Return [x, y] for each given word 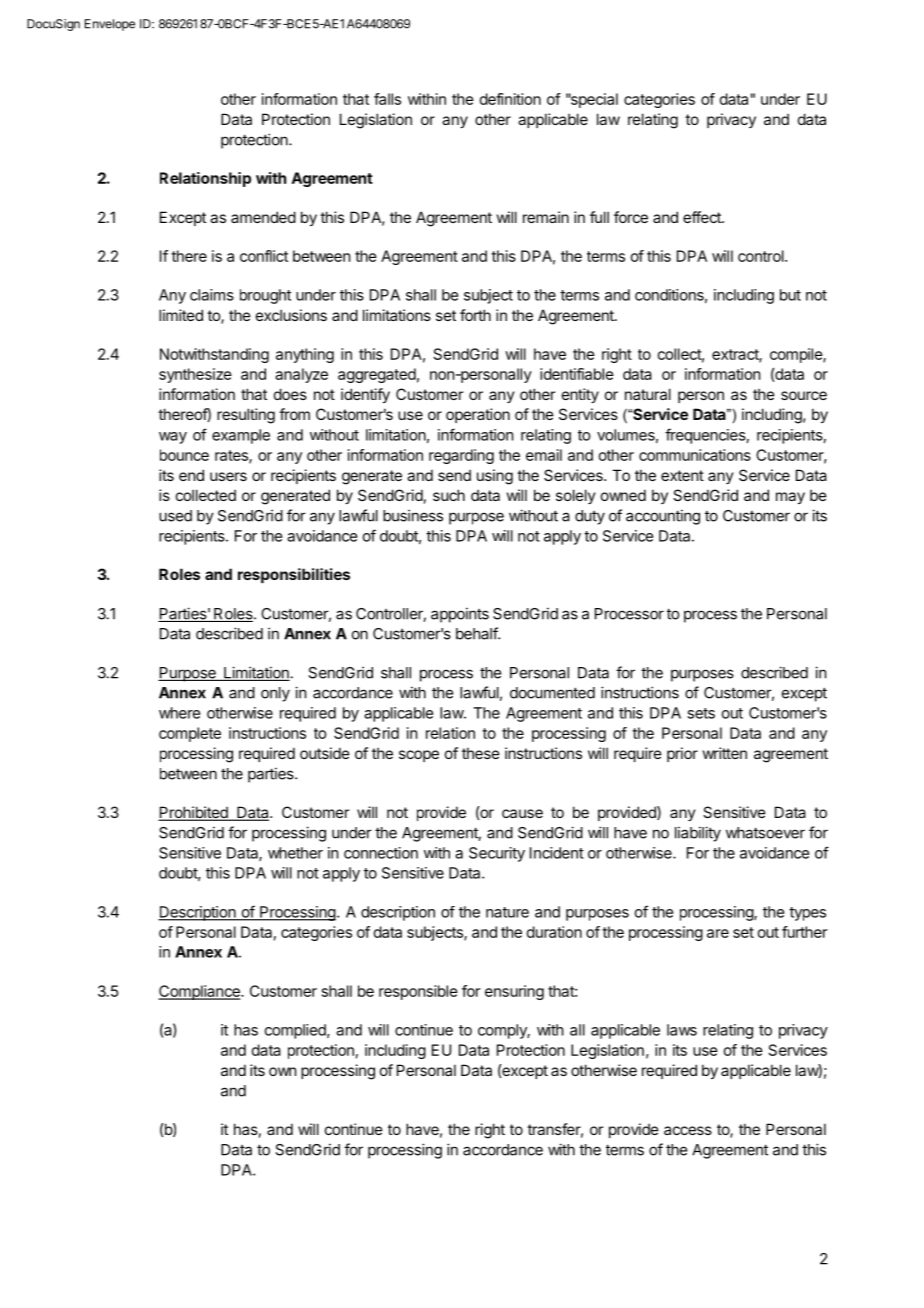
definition [510, 99]
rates [232, 456]
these [481, 753]
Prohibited [194, 813]
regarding [461, 456]
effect [703, 217]
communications [695, 455]
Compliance [200, 992]
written [725, 753]
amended [263, 217]
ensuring [514, 992]
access [688, 1130]
